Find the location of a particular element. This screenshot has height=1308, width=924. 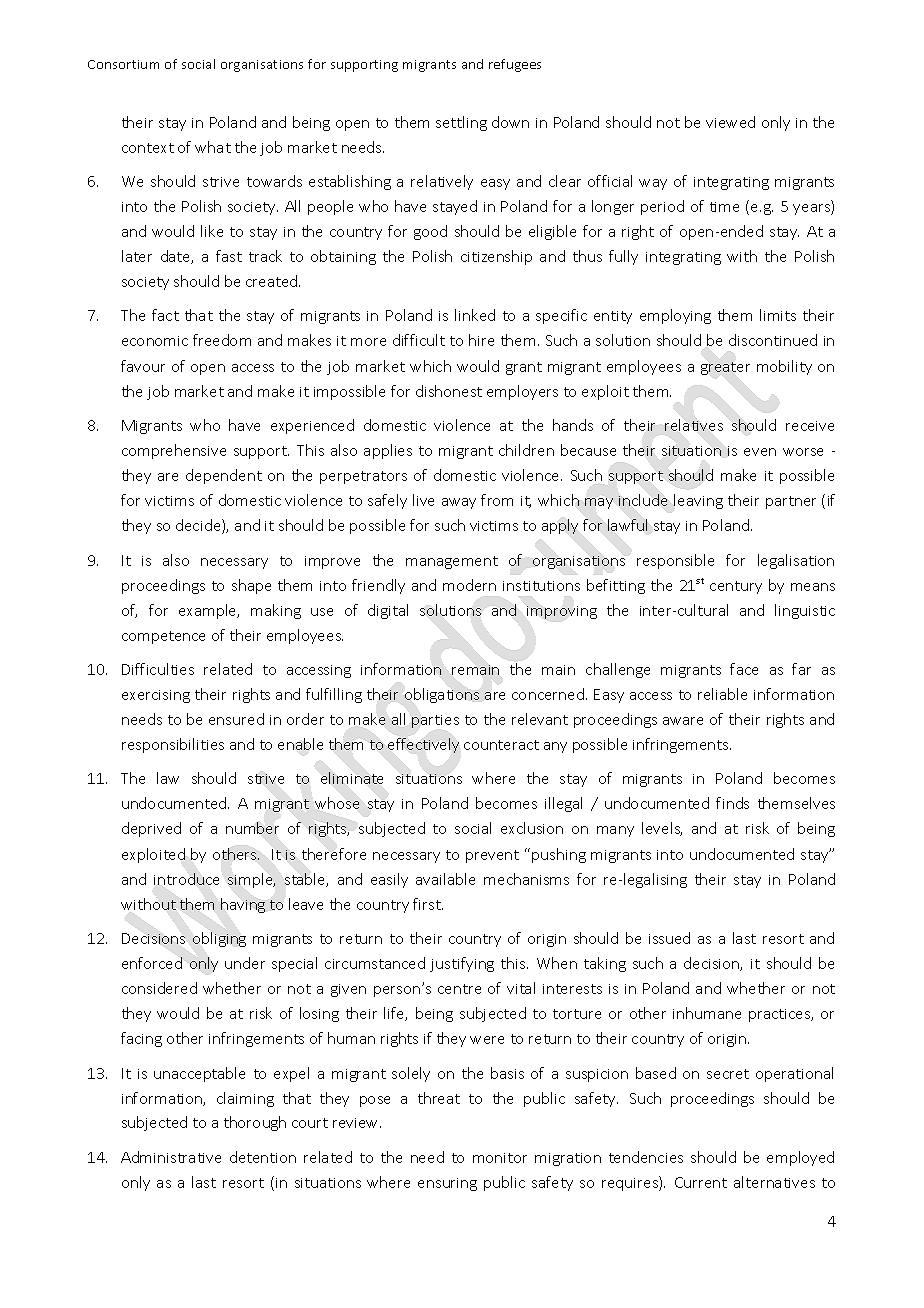

monitor is located at coordinates (500, 1158).
